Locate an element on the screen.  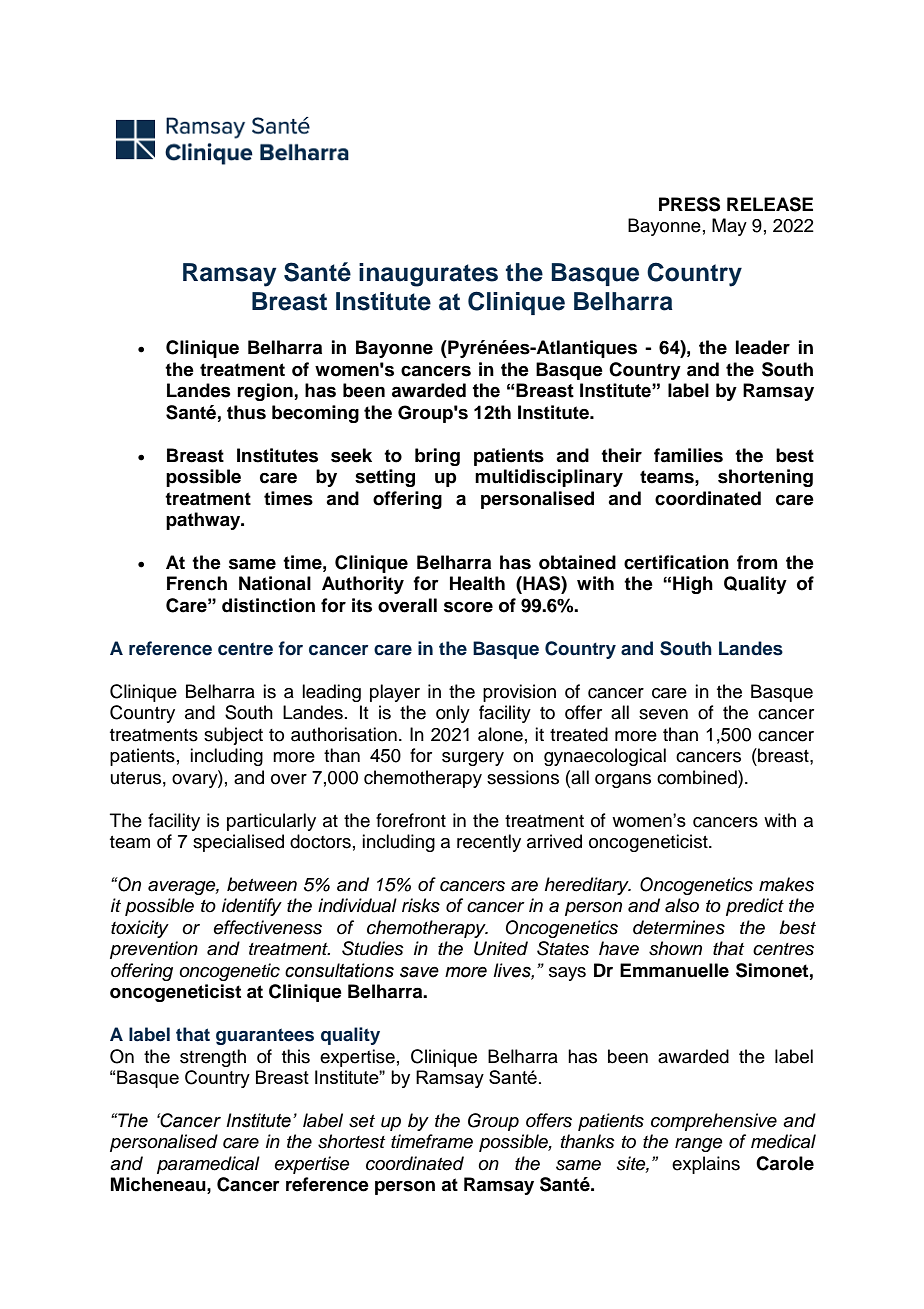
region is located at coordinates (266, 392).
